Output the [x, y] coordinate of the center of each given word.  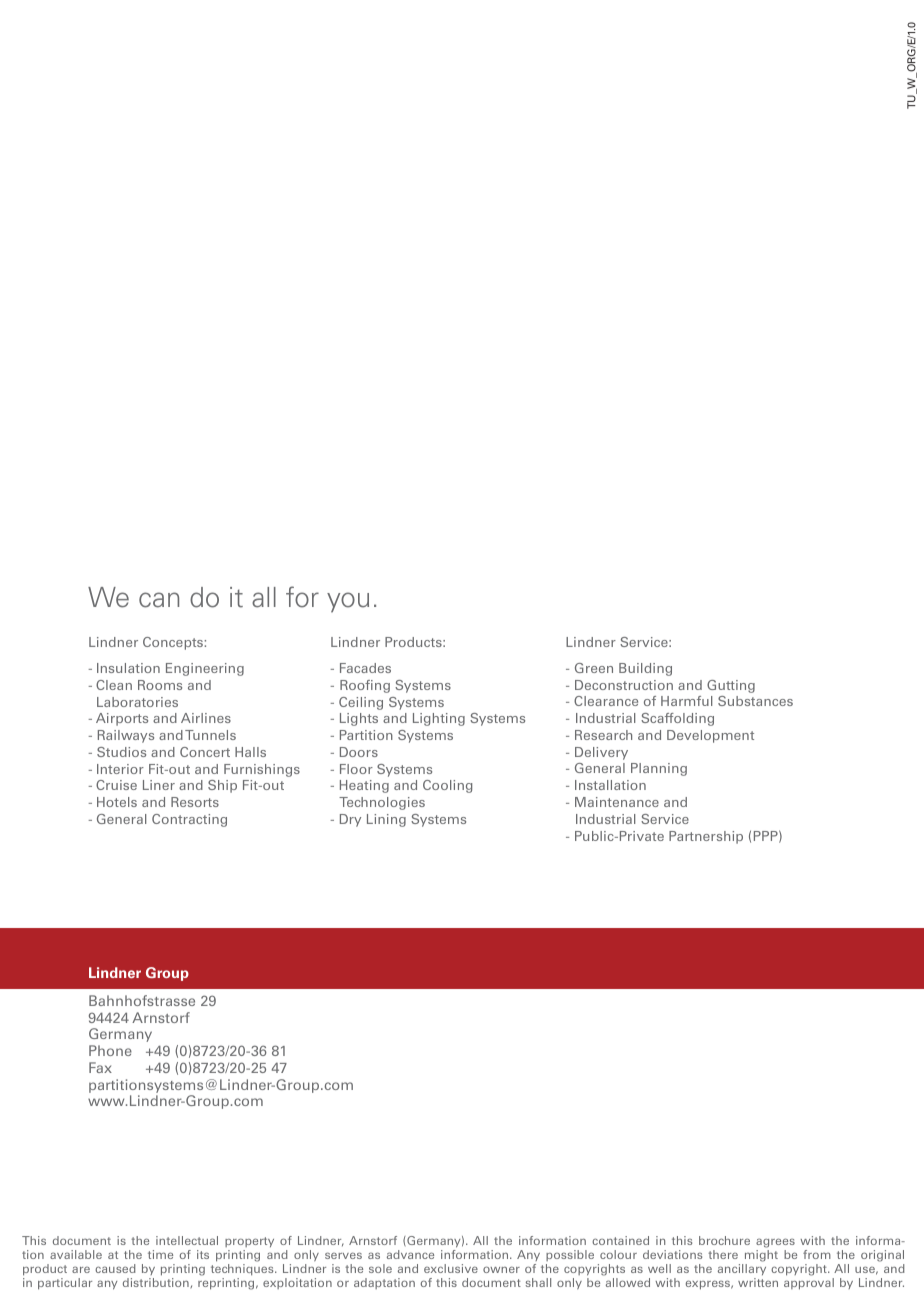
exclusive [451, 1268]
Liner [159, 785]
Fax [100, 1067]
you [348, 602]
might [760, 1257]
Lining [386, 820]
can [159, 600]
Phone [110, 1050]
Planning [659, 769]
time [160, 1254]
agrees [775, 1244]
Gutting [731, 686]
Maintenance [617, 802]
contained [620, 1240]
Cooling [447, 786]
